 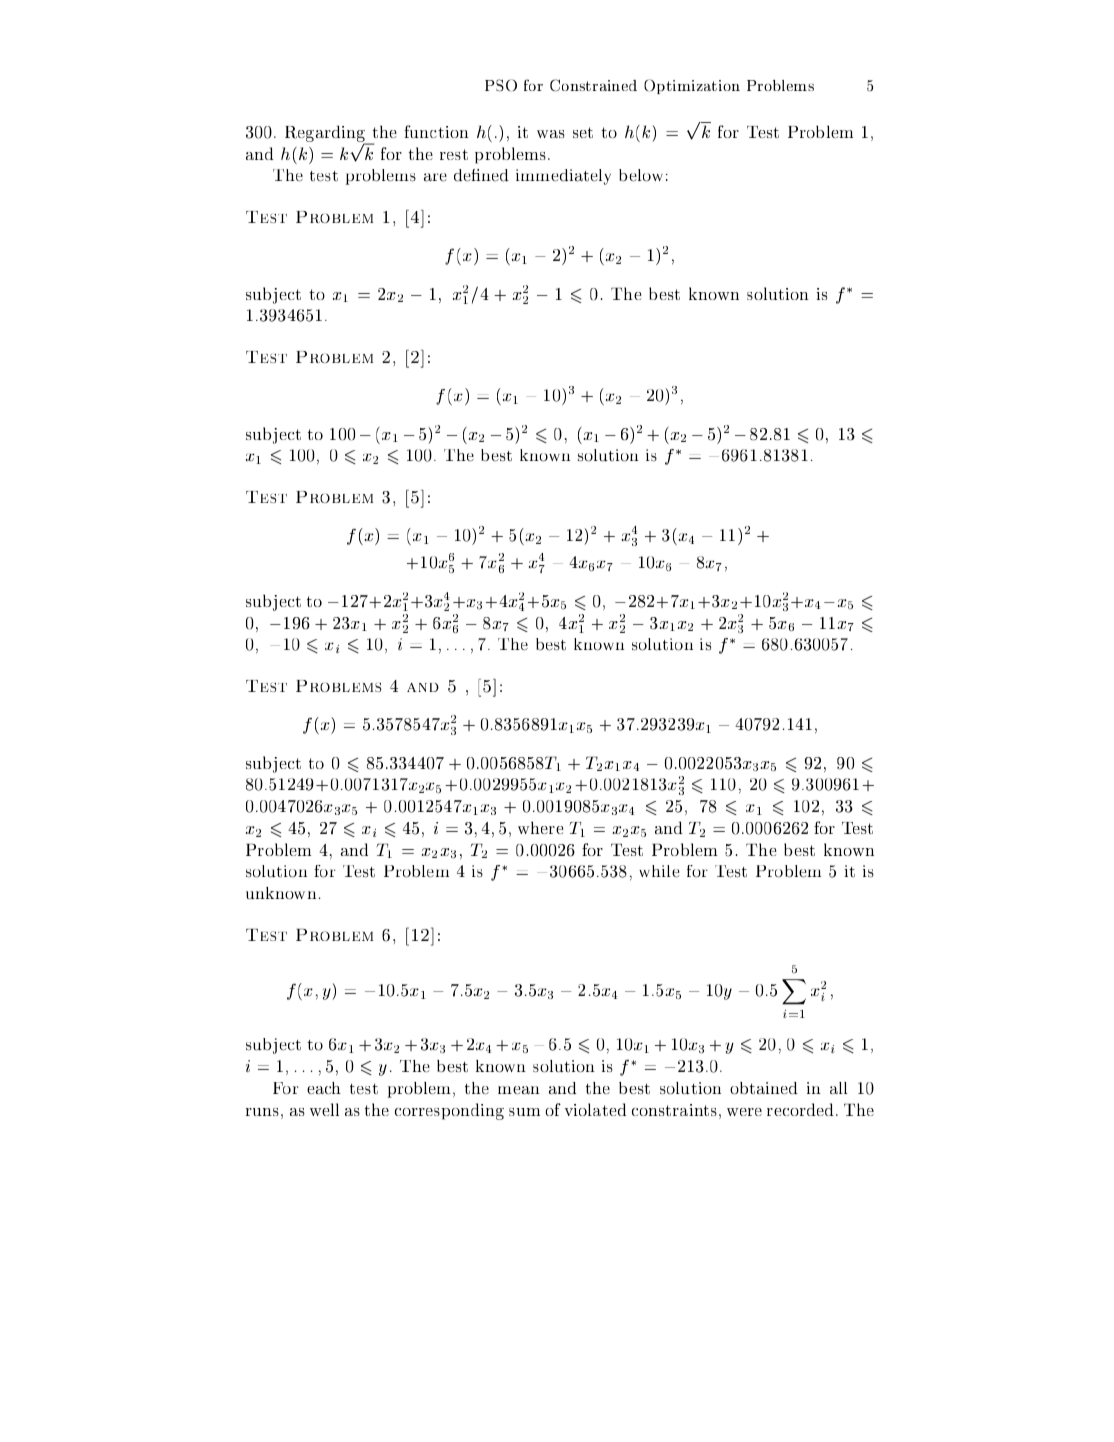 What do you see at coordinates (524, 1112) in the document?
I see `sum` at bounding box center [524, 1112].
